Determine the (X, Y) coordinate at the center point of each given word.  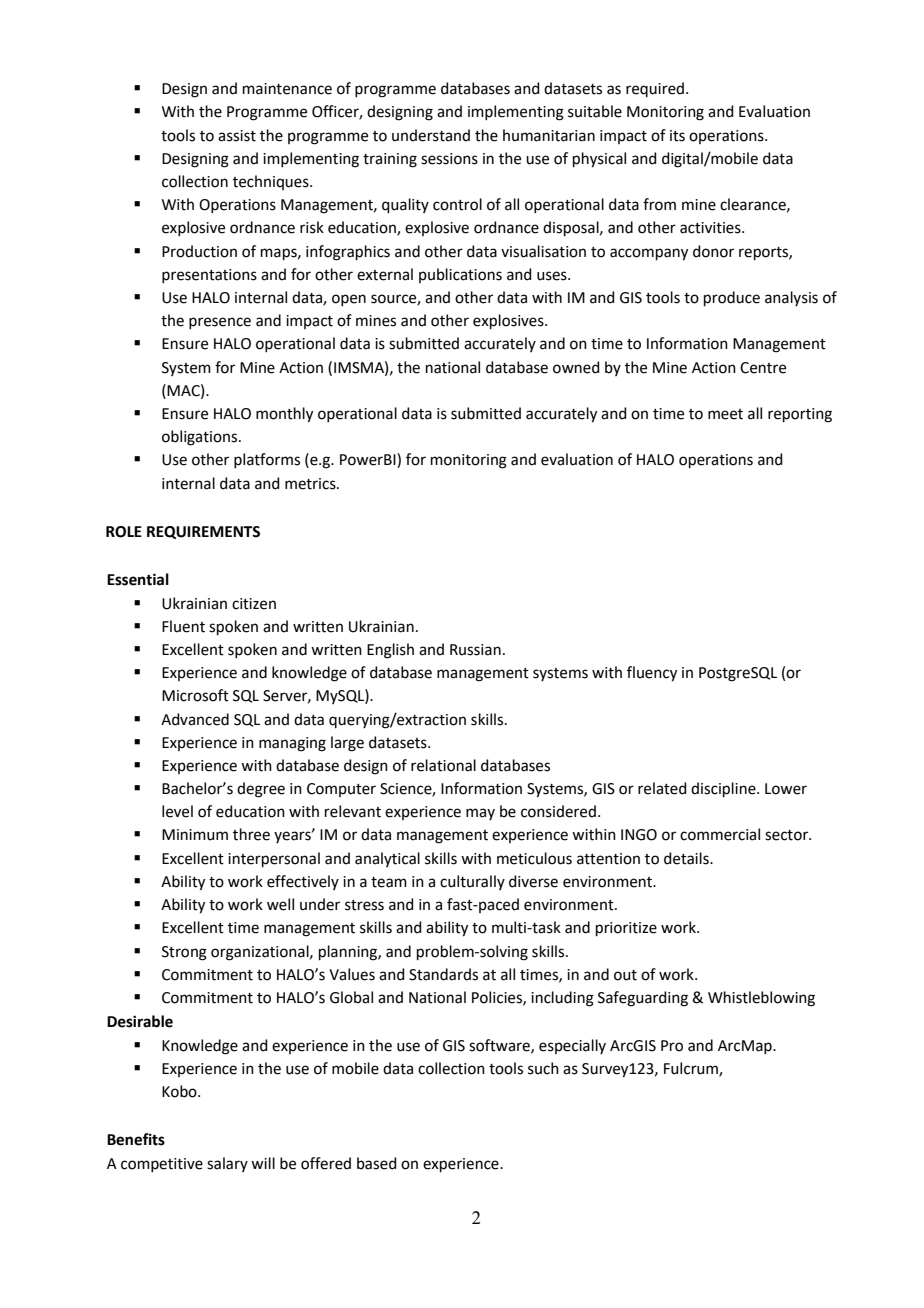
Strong (184, 953)
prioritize (626, 929)
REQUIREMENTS (203, 532)
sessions (449, 159)
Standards (443, 974)
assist (237, 136)
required (655, 89)
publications (460, 275)
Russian (475, 650)
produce (732, 298)
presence (220, 323)
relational (443, 765)
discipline (724, 789)
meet (725, 414)
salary (227, 1164)
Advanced (195, 719)
